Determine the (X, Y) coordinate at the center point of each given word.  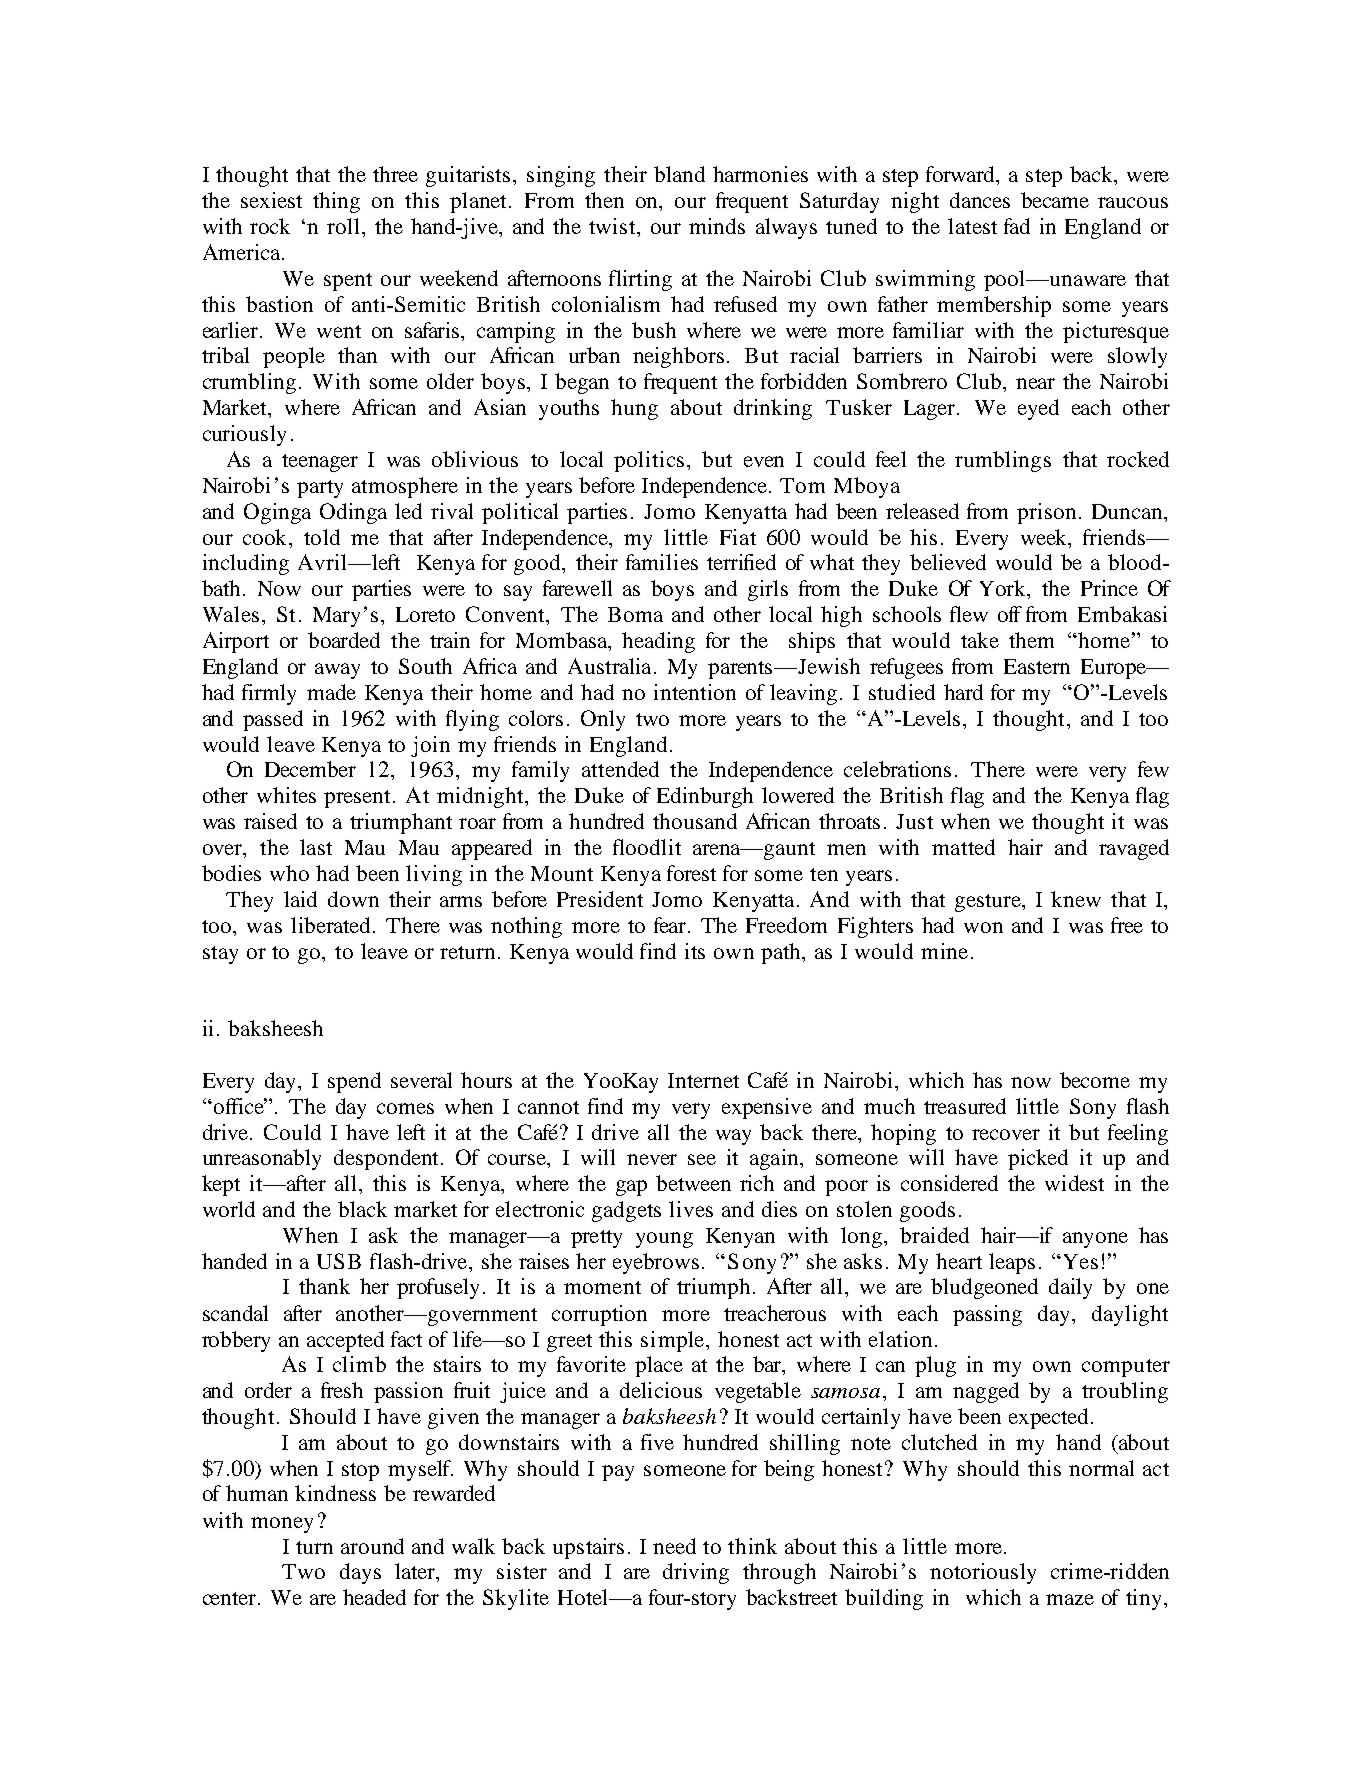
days (360, 1573)
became (1055, 200)
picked (1038, 1159)
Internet (703, 1080)
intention (695, 692)
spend (354, 1082)
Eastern (1037, 666)
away (337, 671)
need (674, 1546)
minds (717, 226)
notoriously (983, 1573)
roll (343, 226)
